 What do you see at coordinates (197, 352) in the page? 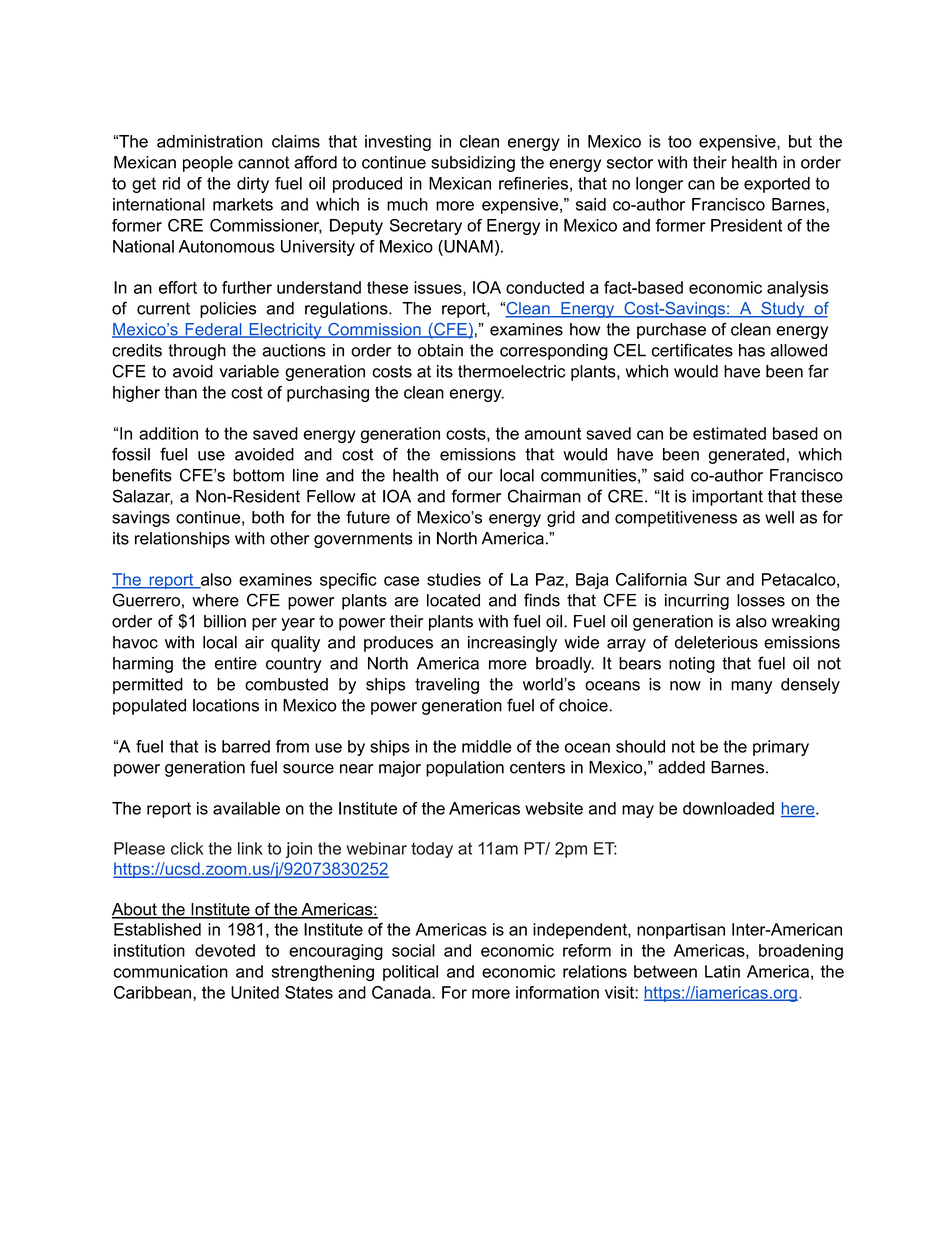
I see `through` at bounding box center [197, 352].
